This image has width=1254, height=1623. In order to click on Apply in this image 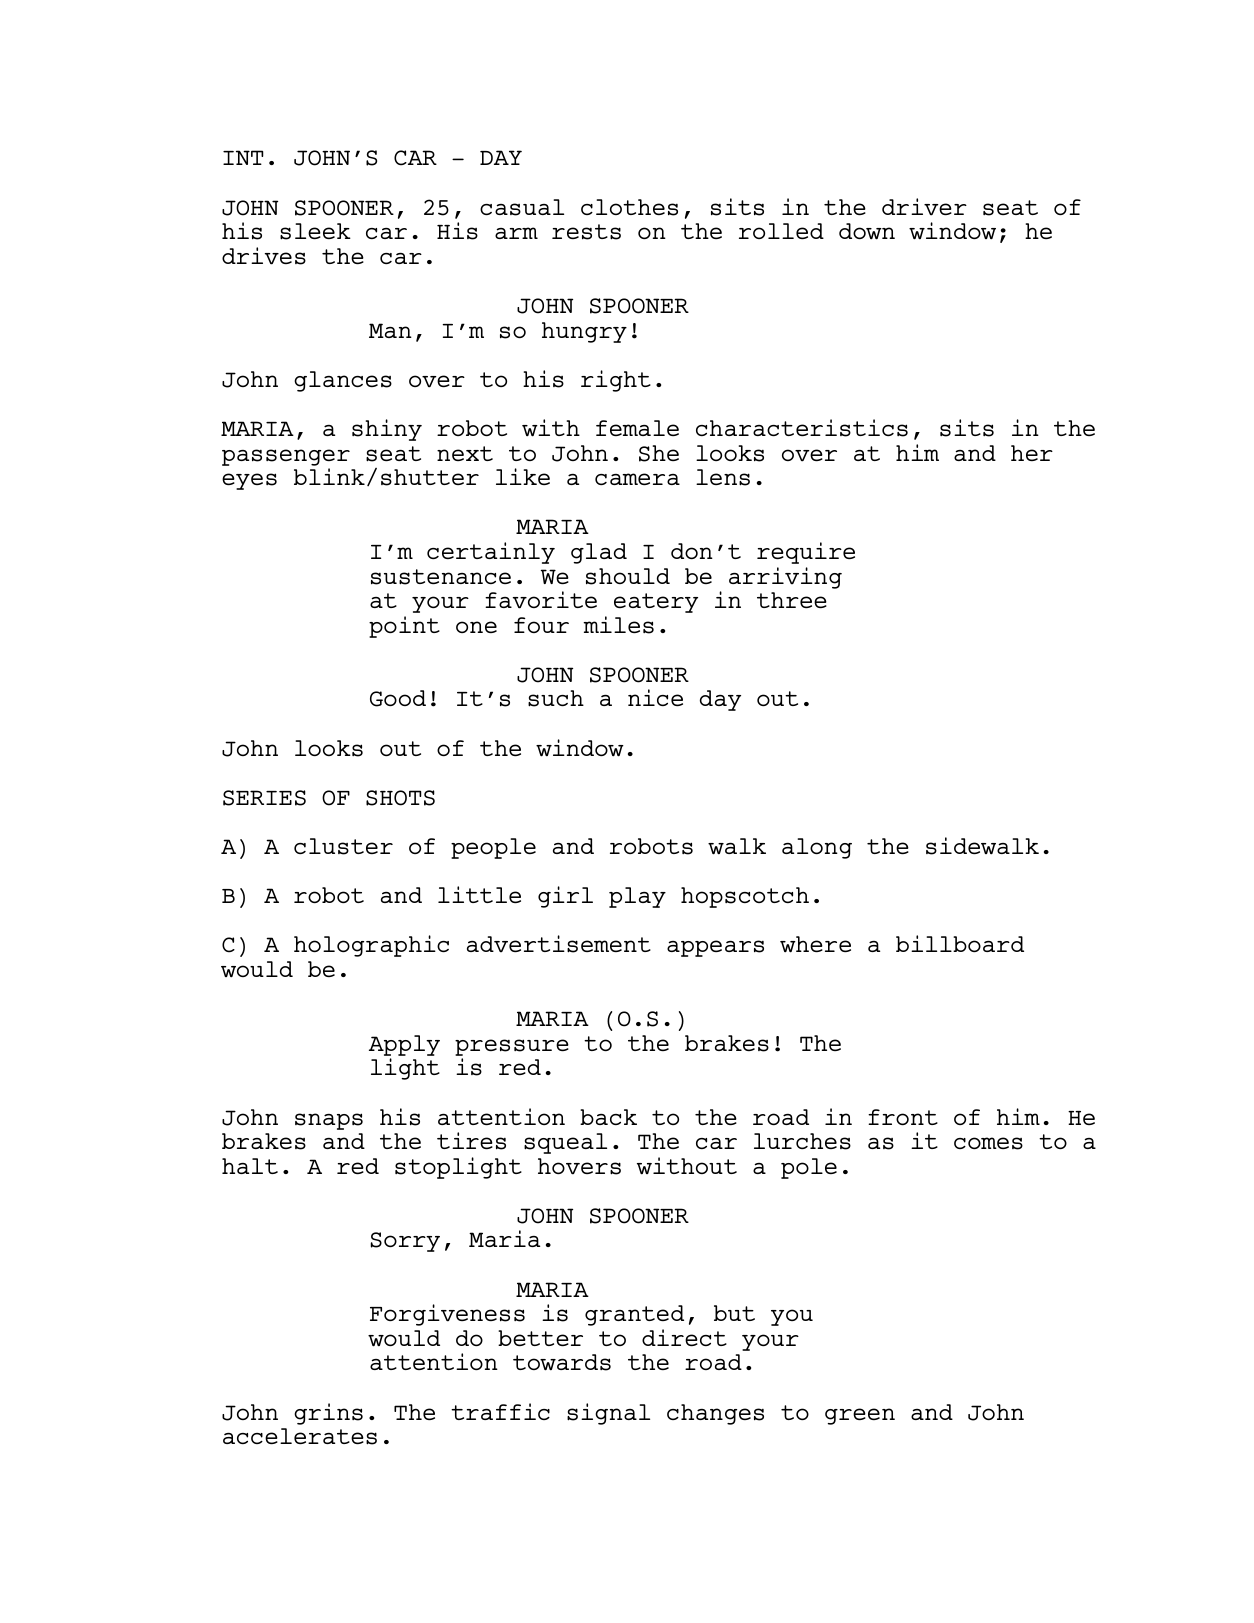, I will do `click(404, 1045)`.
